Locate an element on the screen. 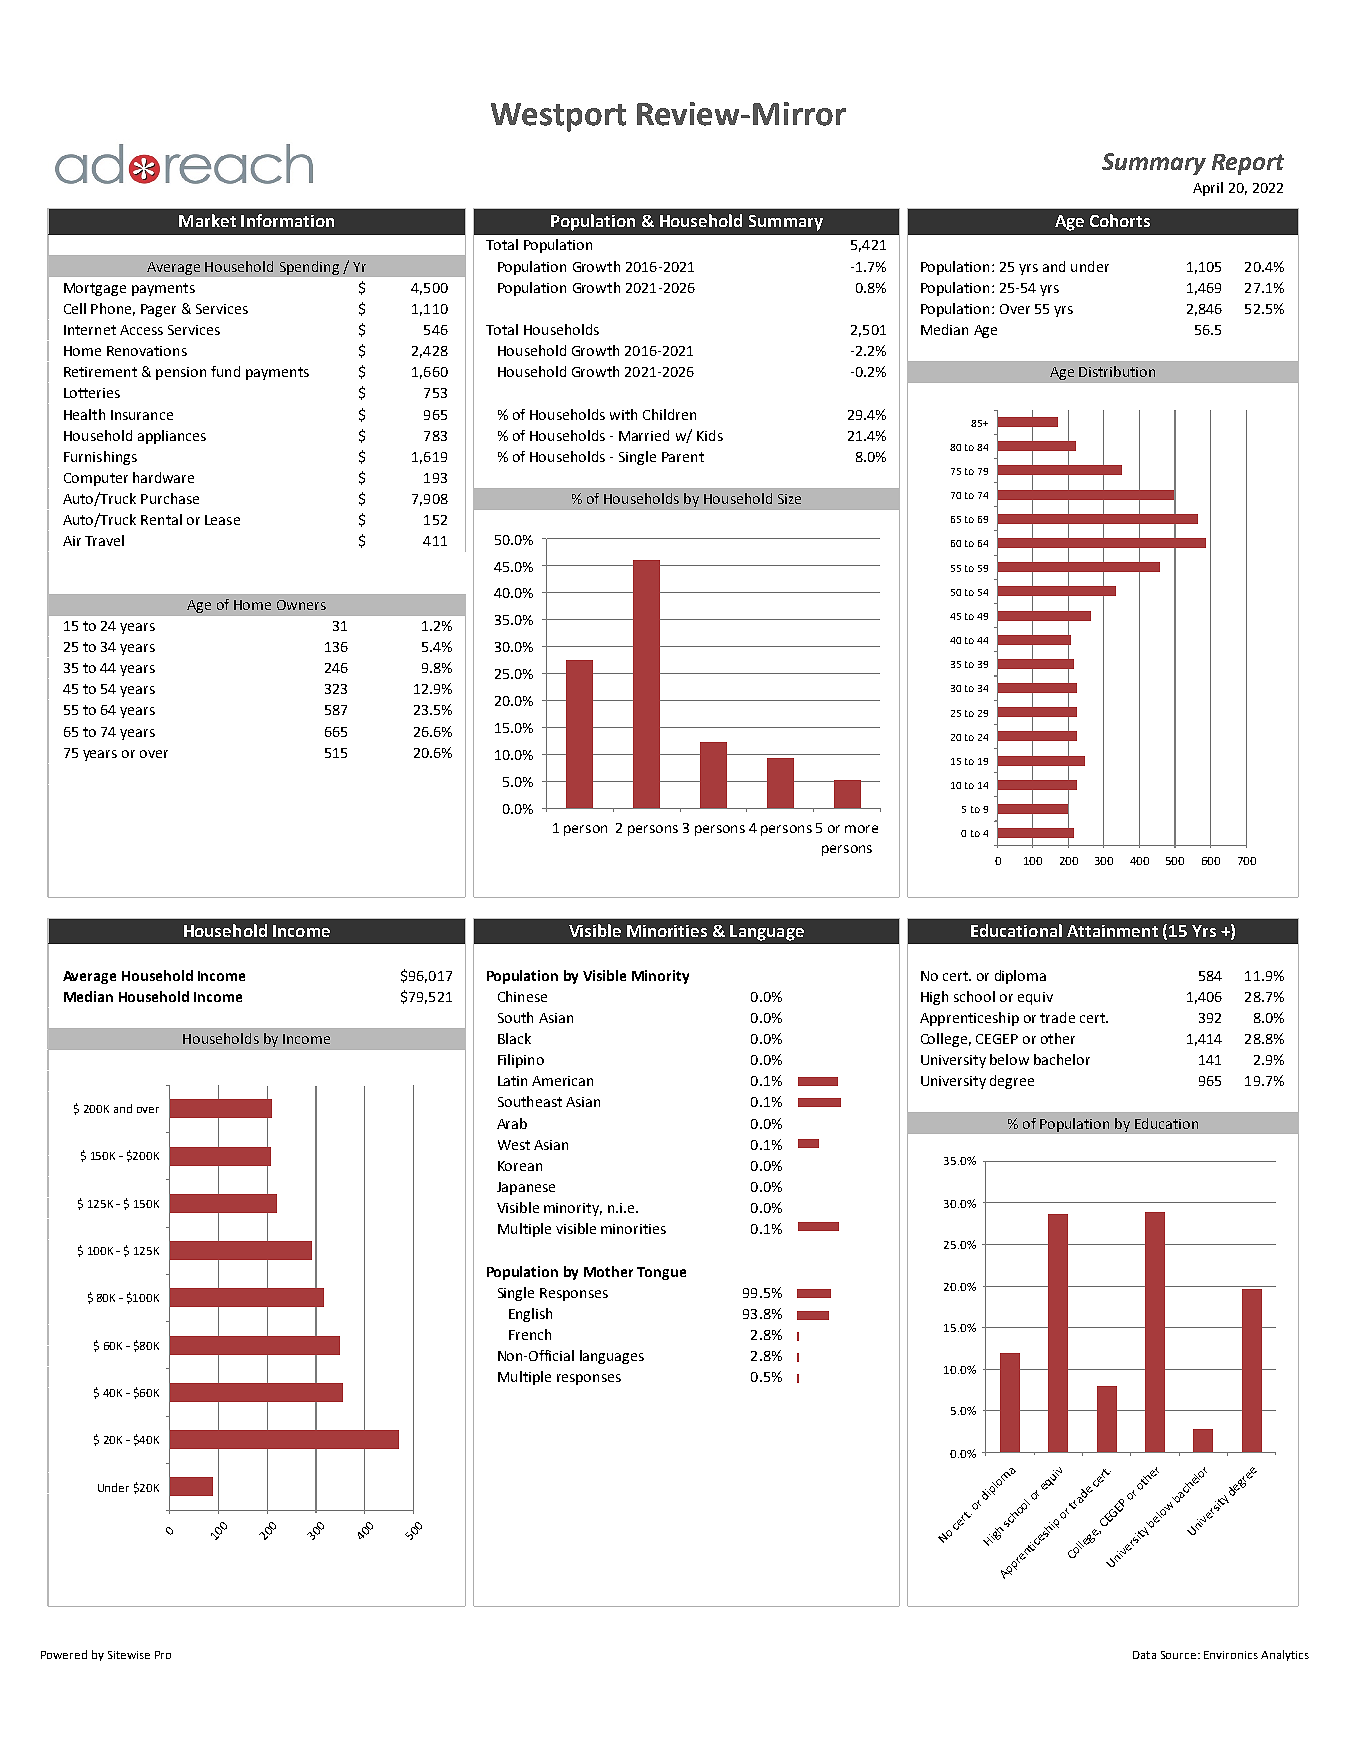  Pro is located at coordinates (163, 1655).
